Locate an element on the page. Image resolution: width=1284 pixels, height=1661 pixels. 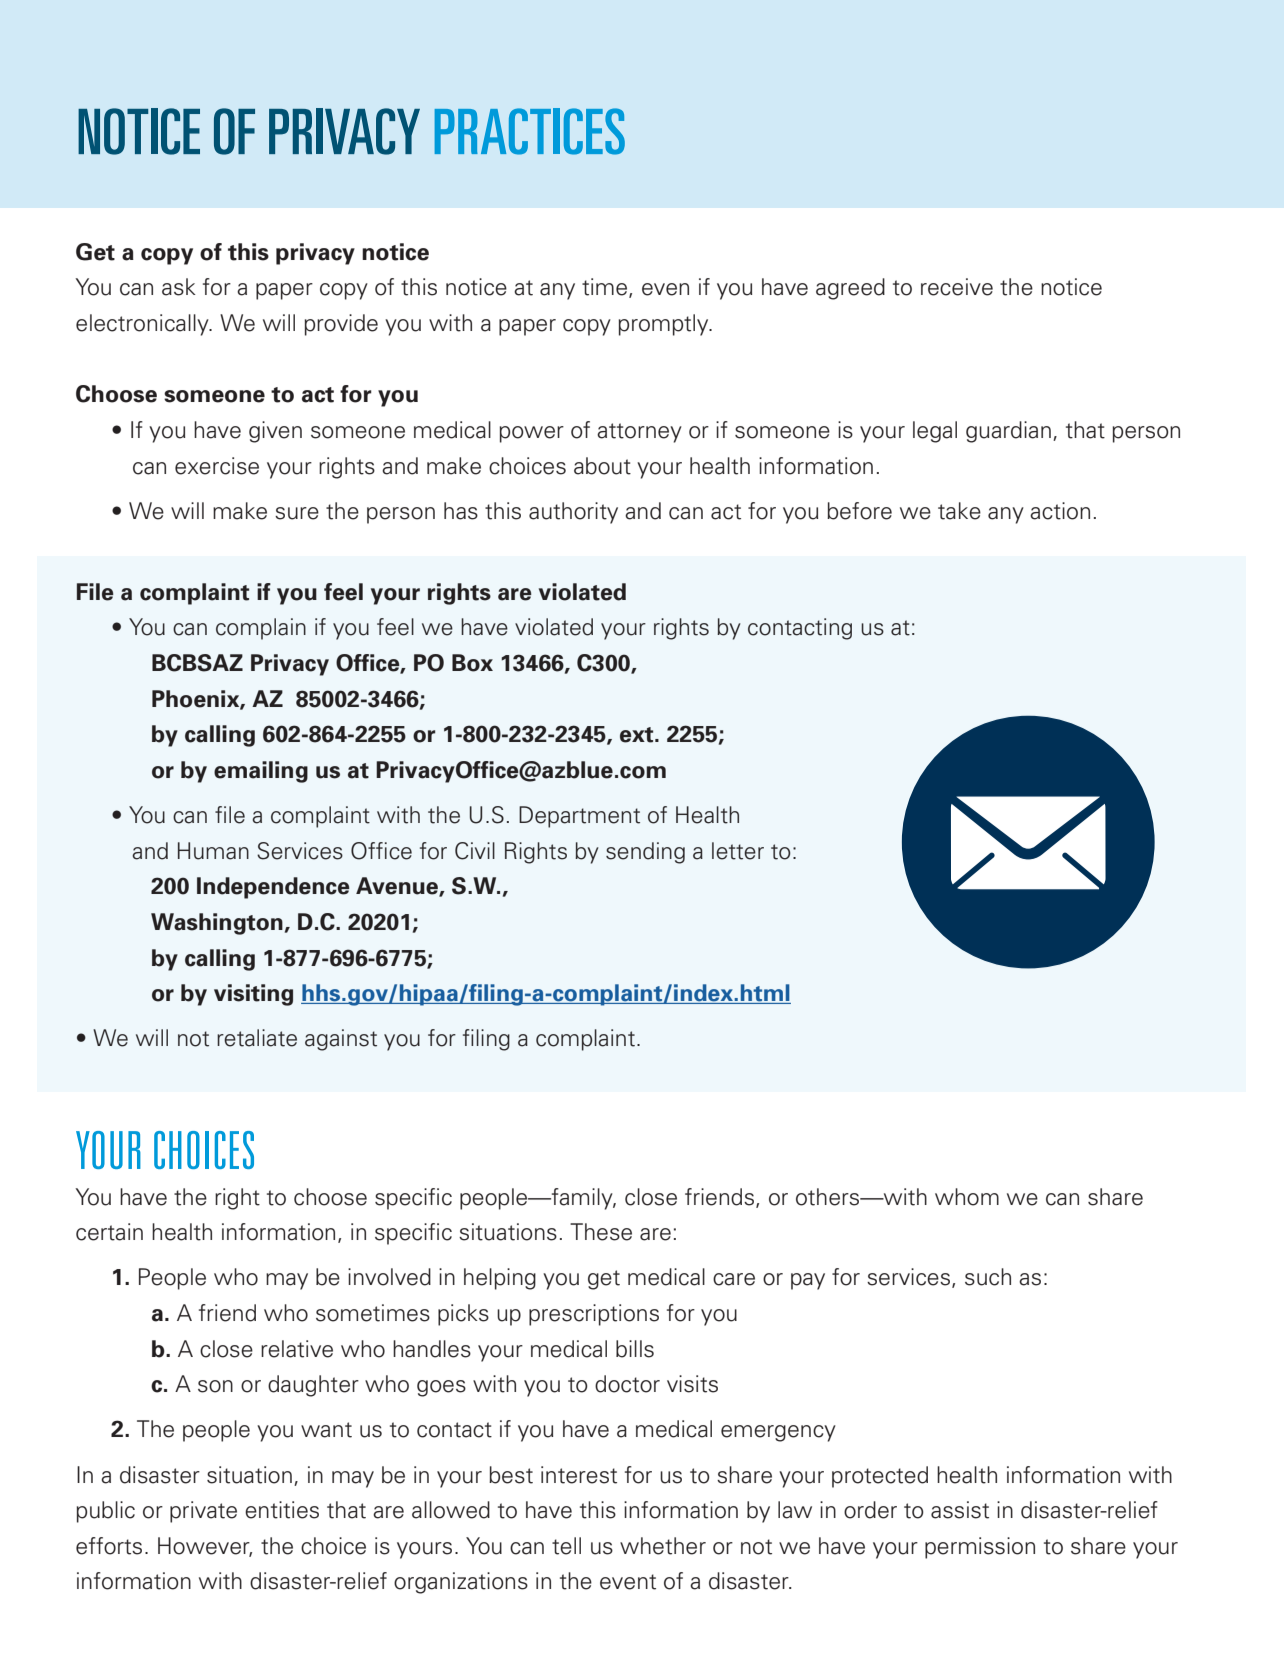
receive is located at coordinates (957, 287).
